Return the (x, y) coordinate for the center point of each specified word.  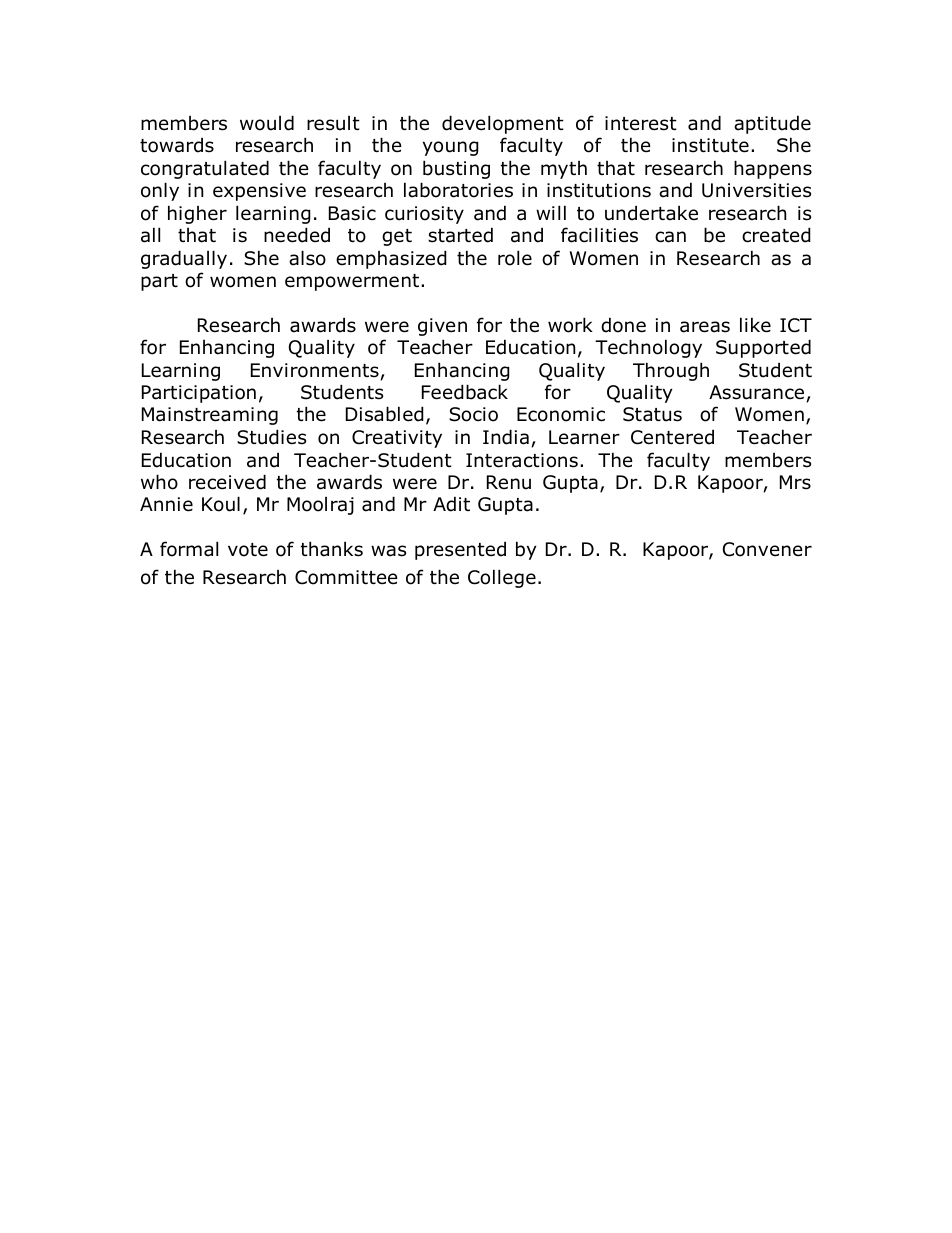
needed (297, 235)
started (460, 235)
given (442, 327)
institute (710, 145)
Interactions (522, 460)
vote (248, 550)
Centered (672, 437)
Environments (315, 370)
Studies (271, 437)
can (670, 237)
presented (460, 550)
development (503, 124)
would (267, 123)
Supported (763, 348)
